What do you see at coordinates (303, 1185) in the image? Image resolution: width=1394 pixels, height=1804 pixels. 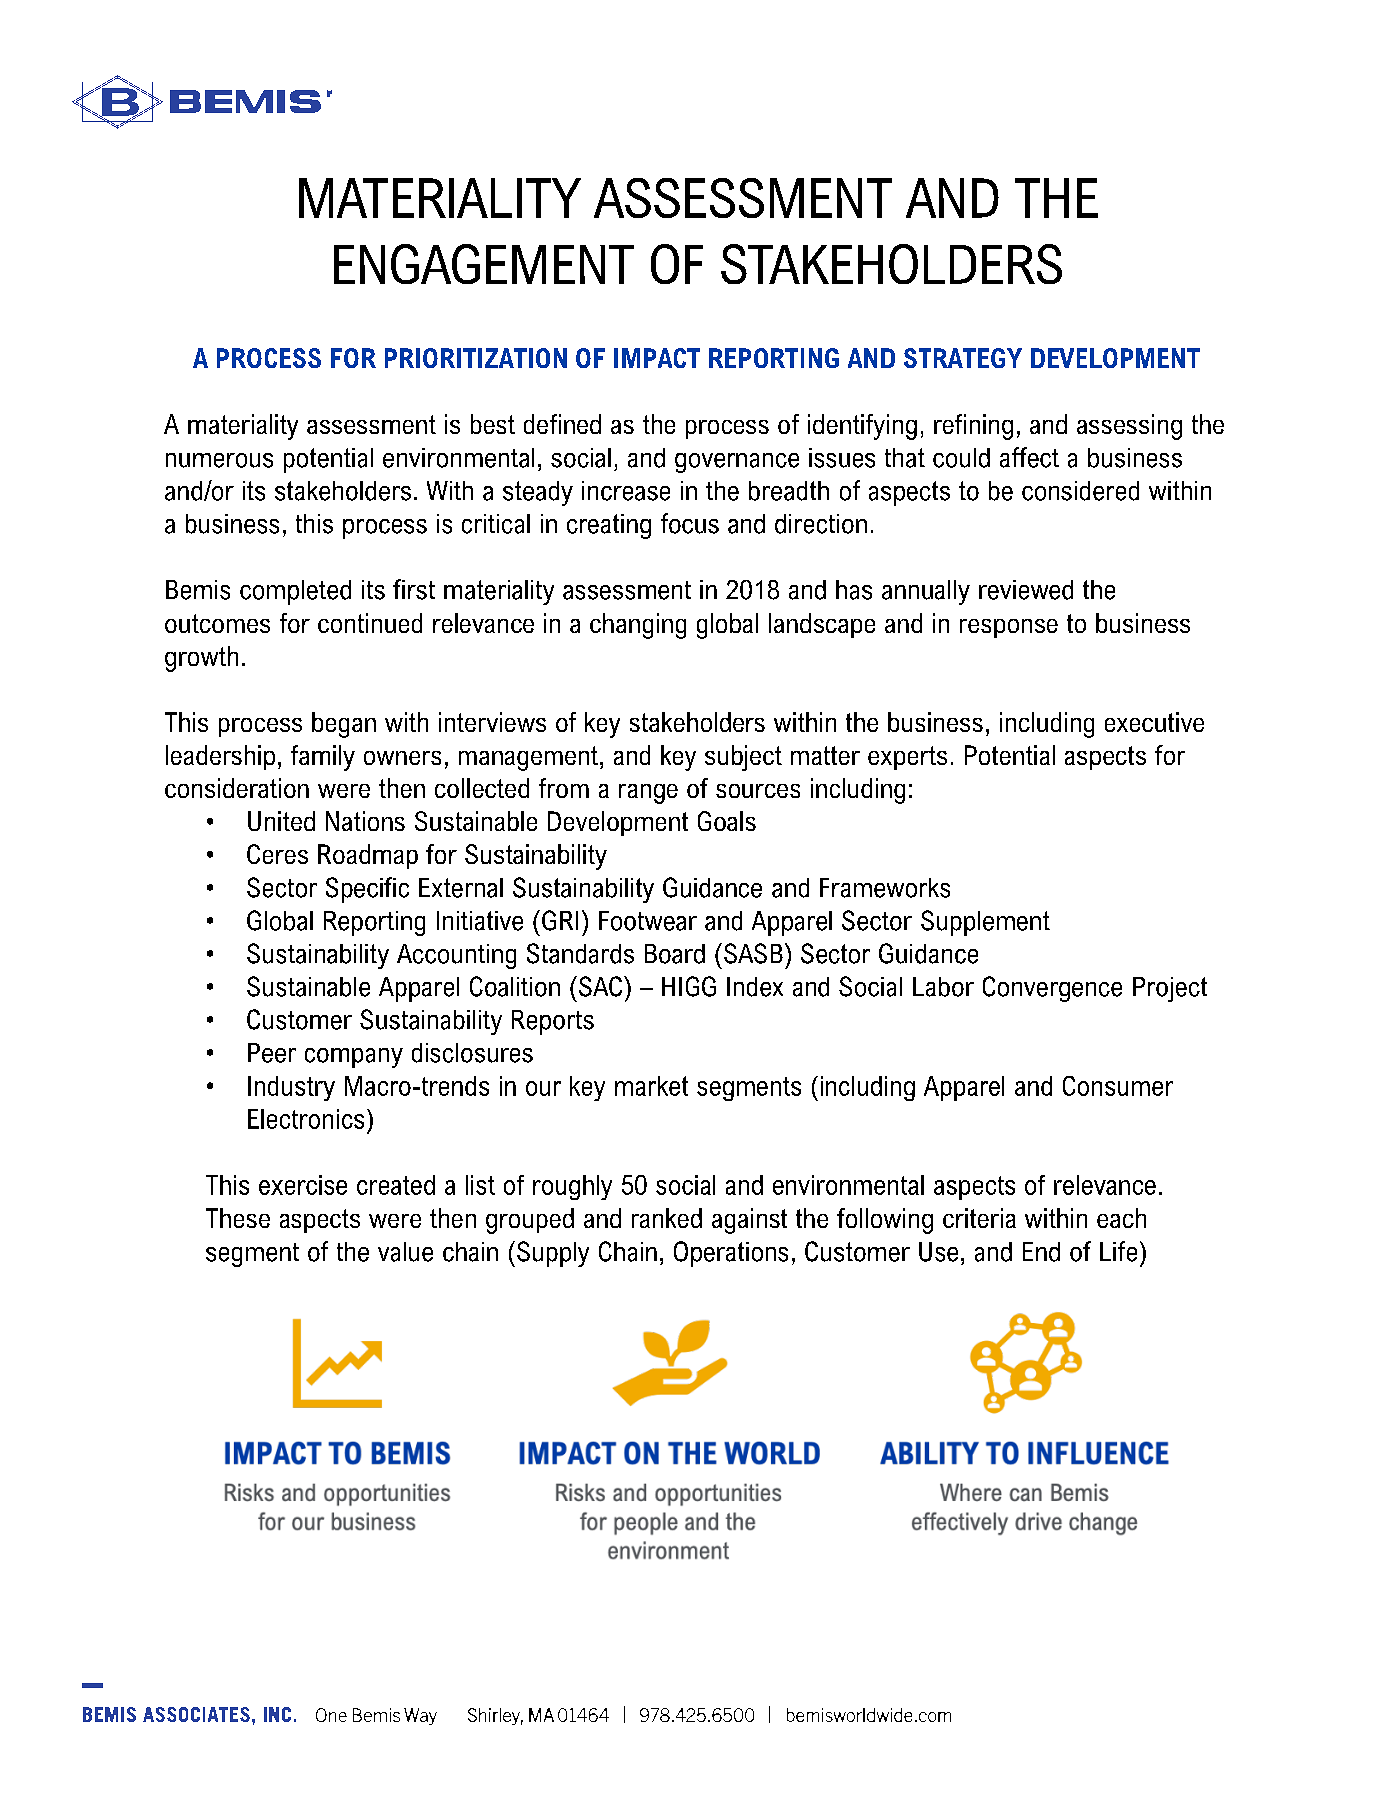 I see `exercise` at bounding box center [303, 1185].
